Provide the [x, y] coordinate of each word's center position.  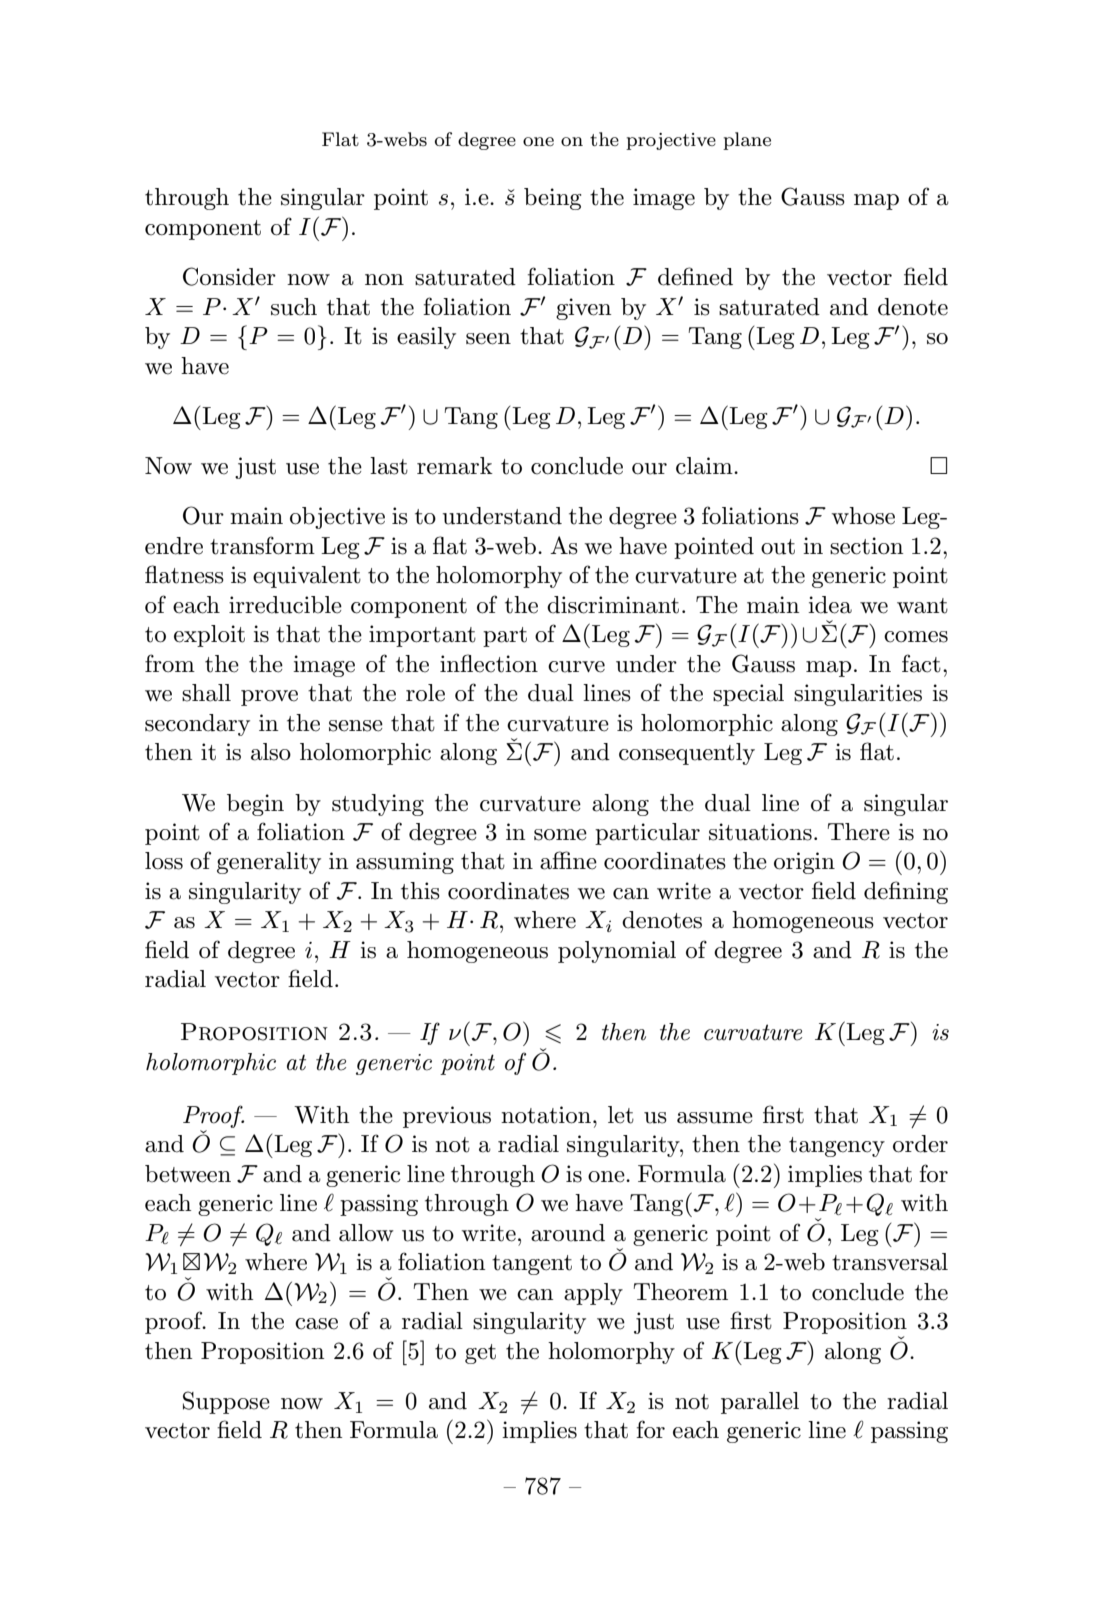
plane [747, 141]
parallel [760, 1403]
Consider [229, 276]
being [552, 199]
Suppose [226, 1402]
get [480, 1354]
